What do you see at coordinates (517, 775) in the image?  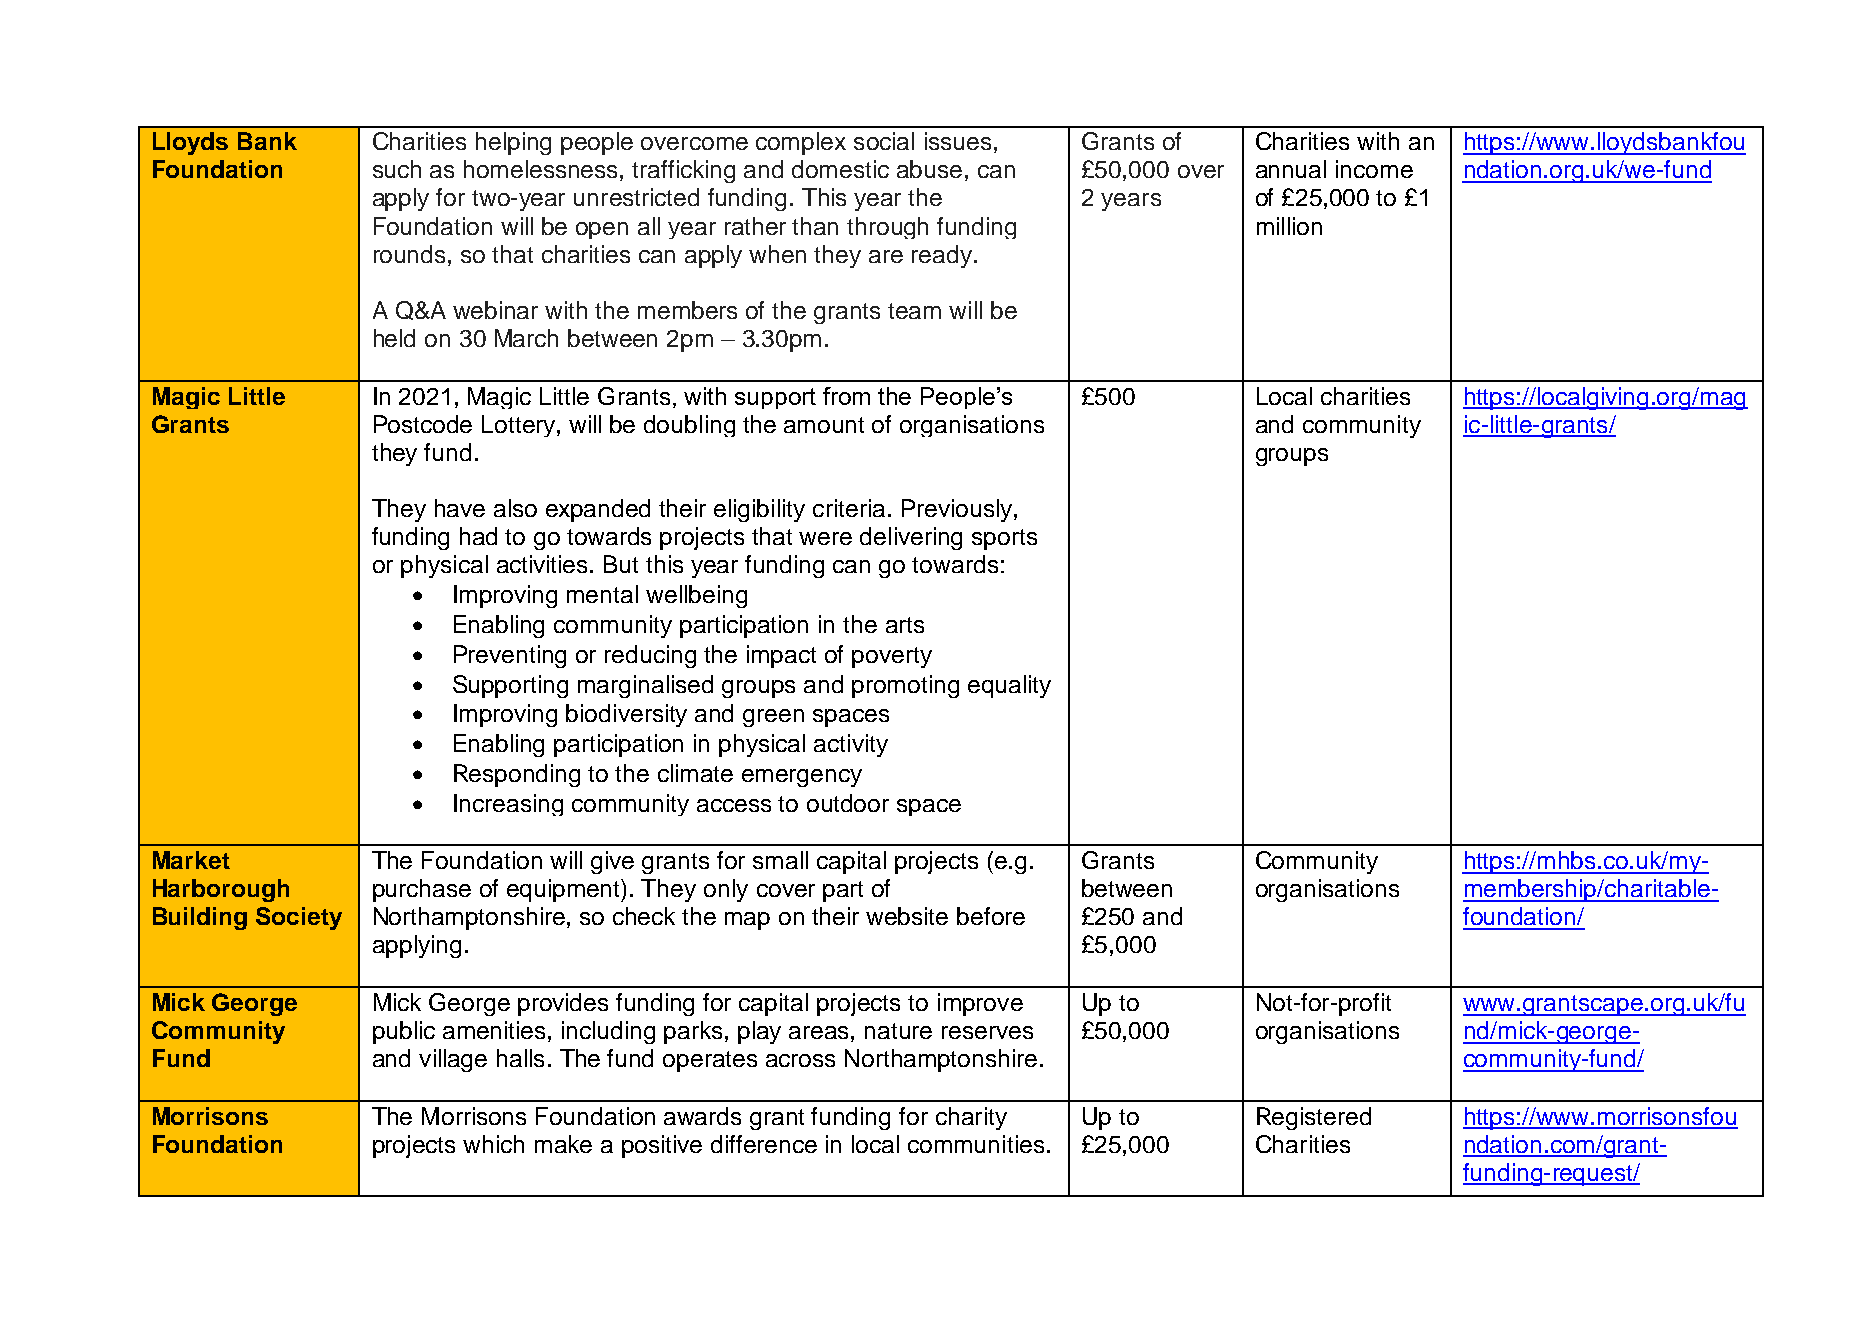 I see `Responding` at bounding box center [517, 775].
